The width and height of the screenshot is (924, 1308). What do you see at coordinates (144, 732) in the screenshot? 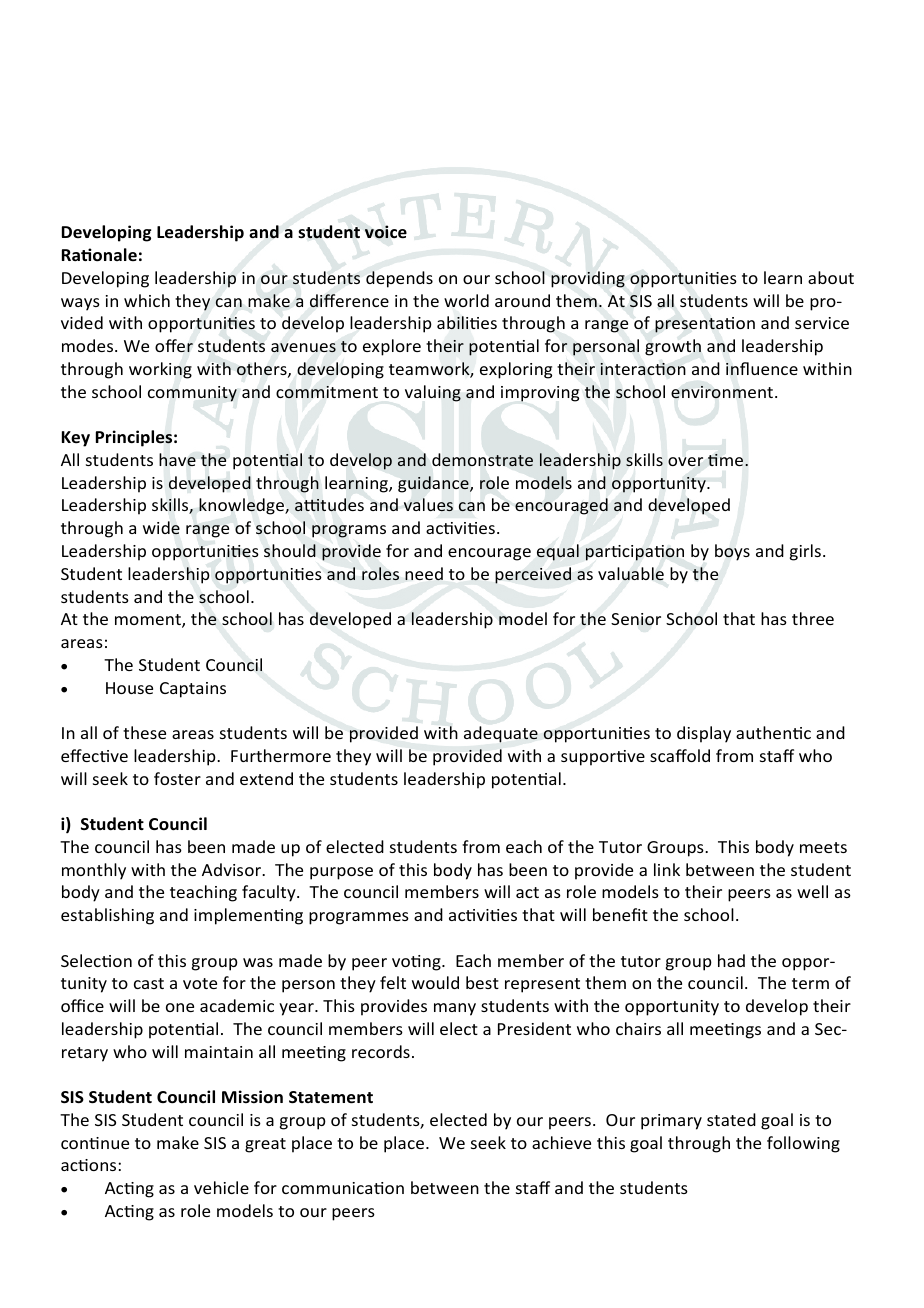
I see `these` at bounding box center [144, 732].
